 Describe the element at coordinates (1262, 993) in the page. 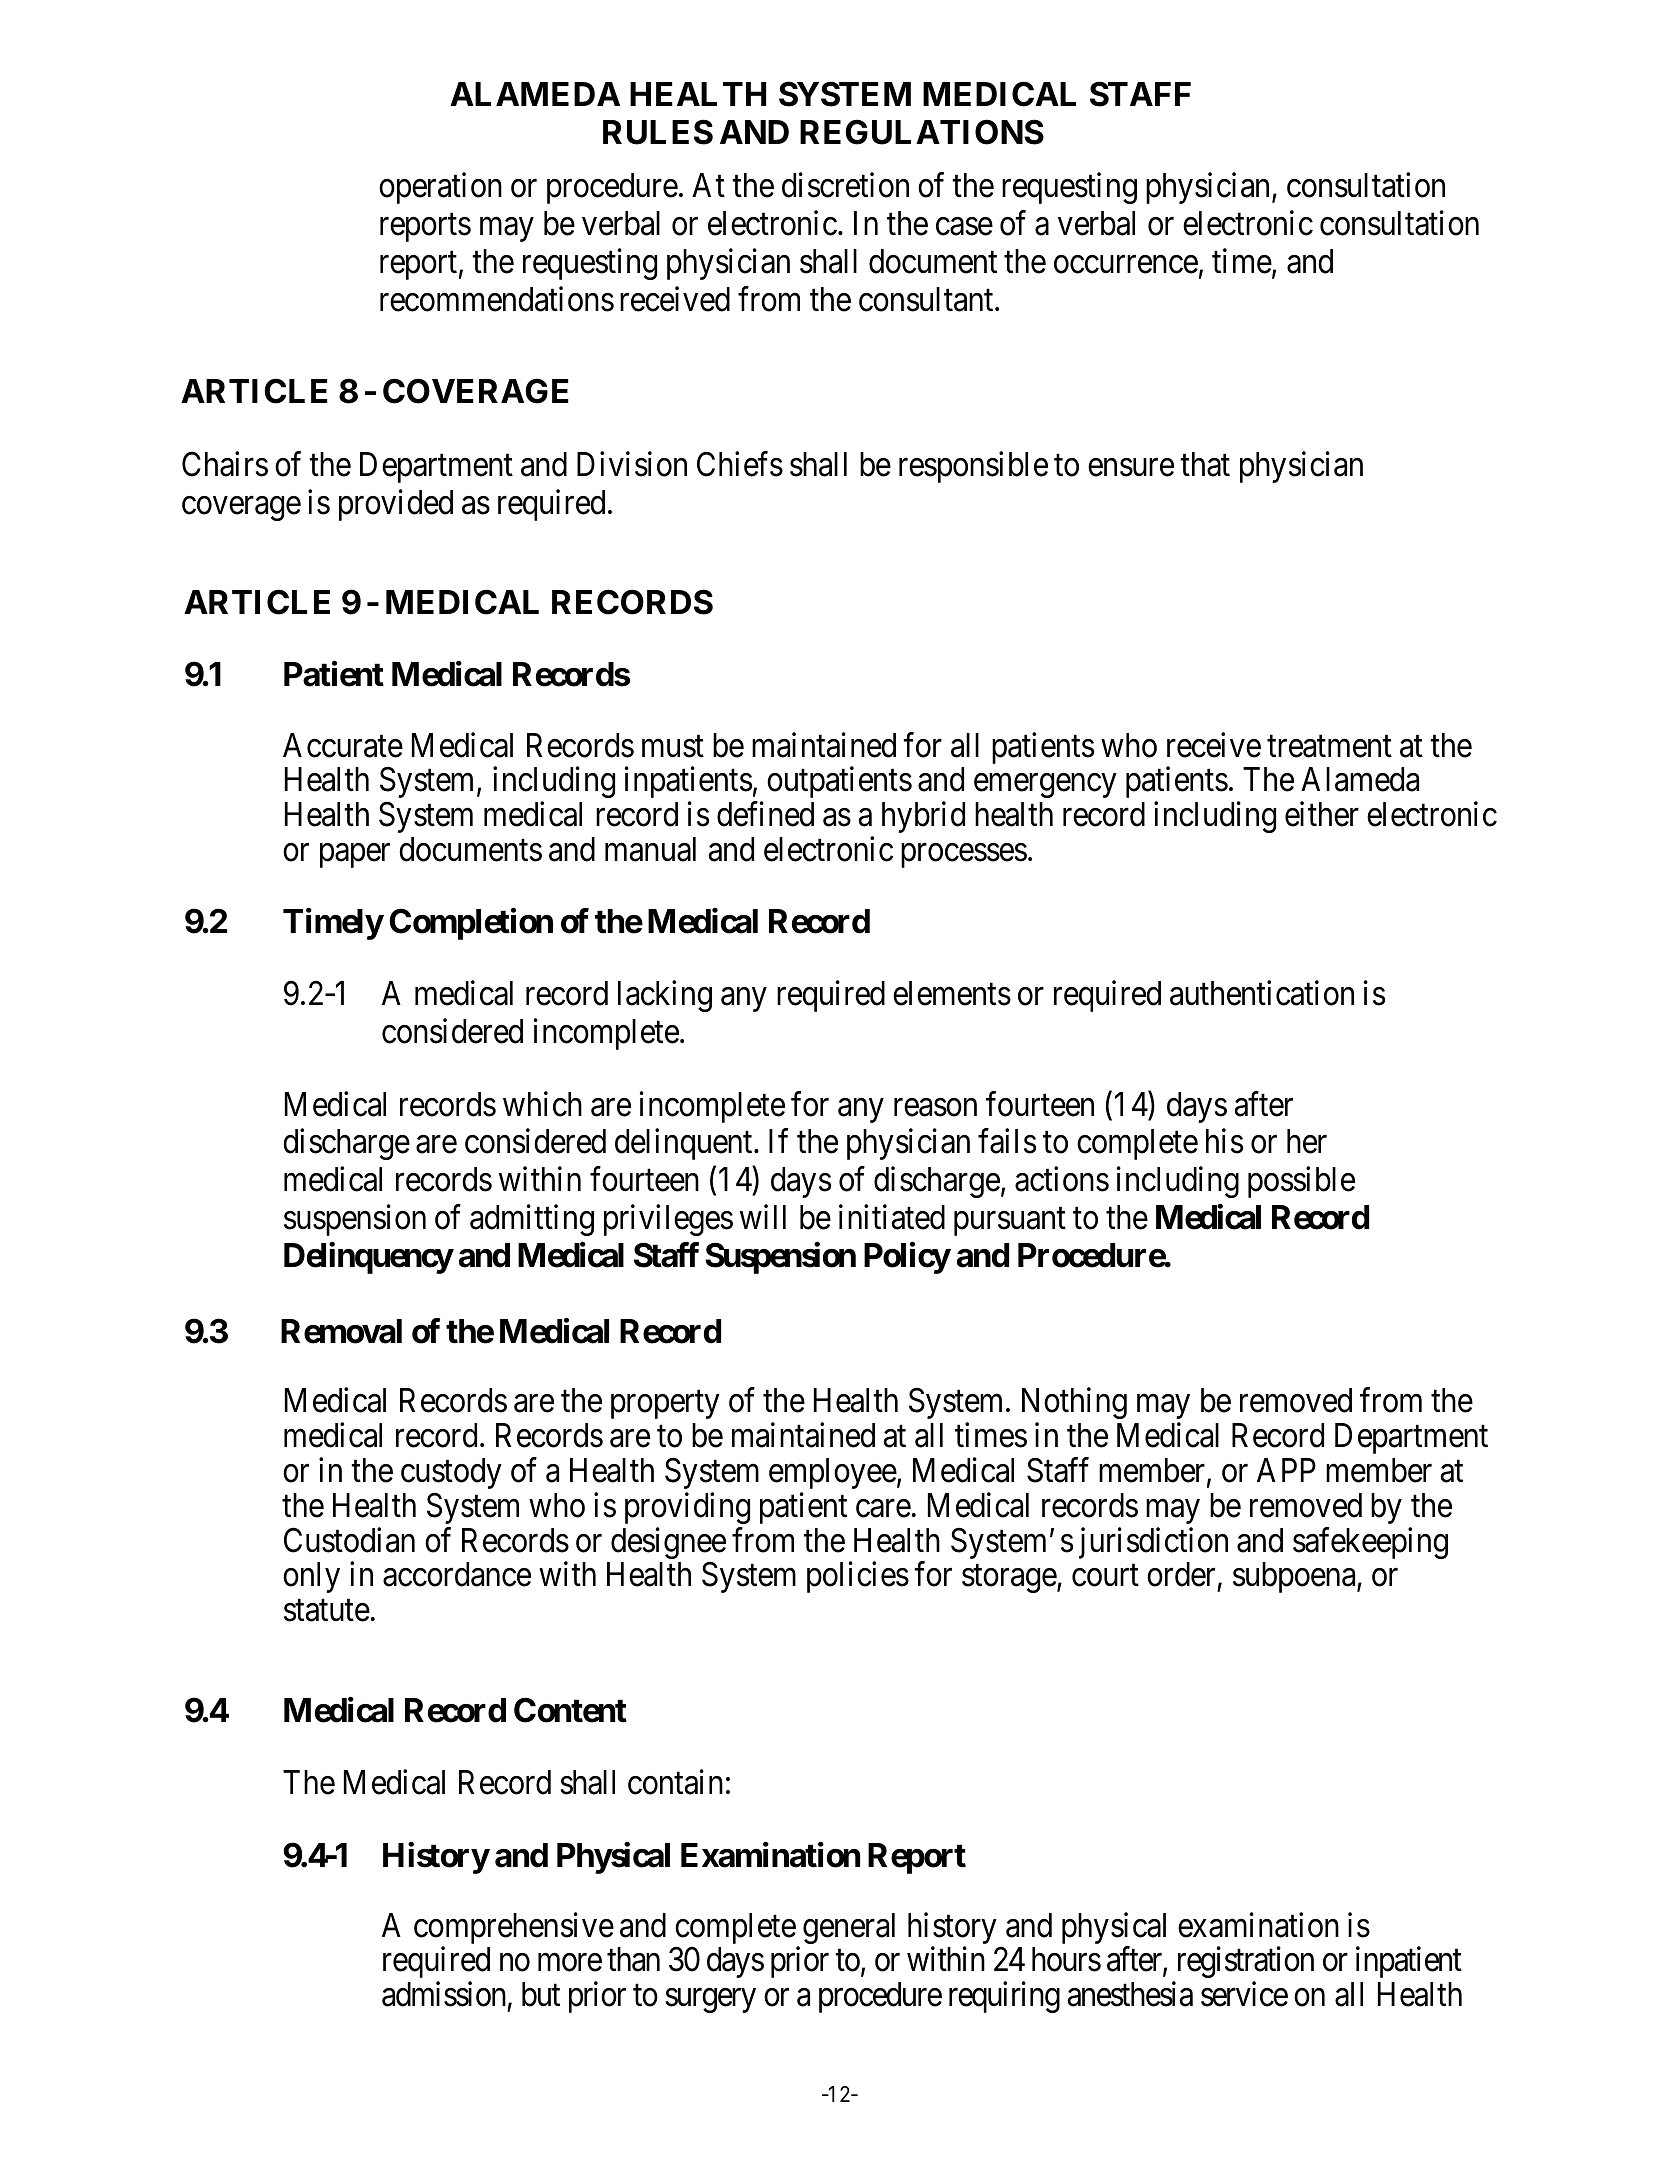

I see `authentication` at that location.
